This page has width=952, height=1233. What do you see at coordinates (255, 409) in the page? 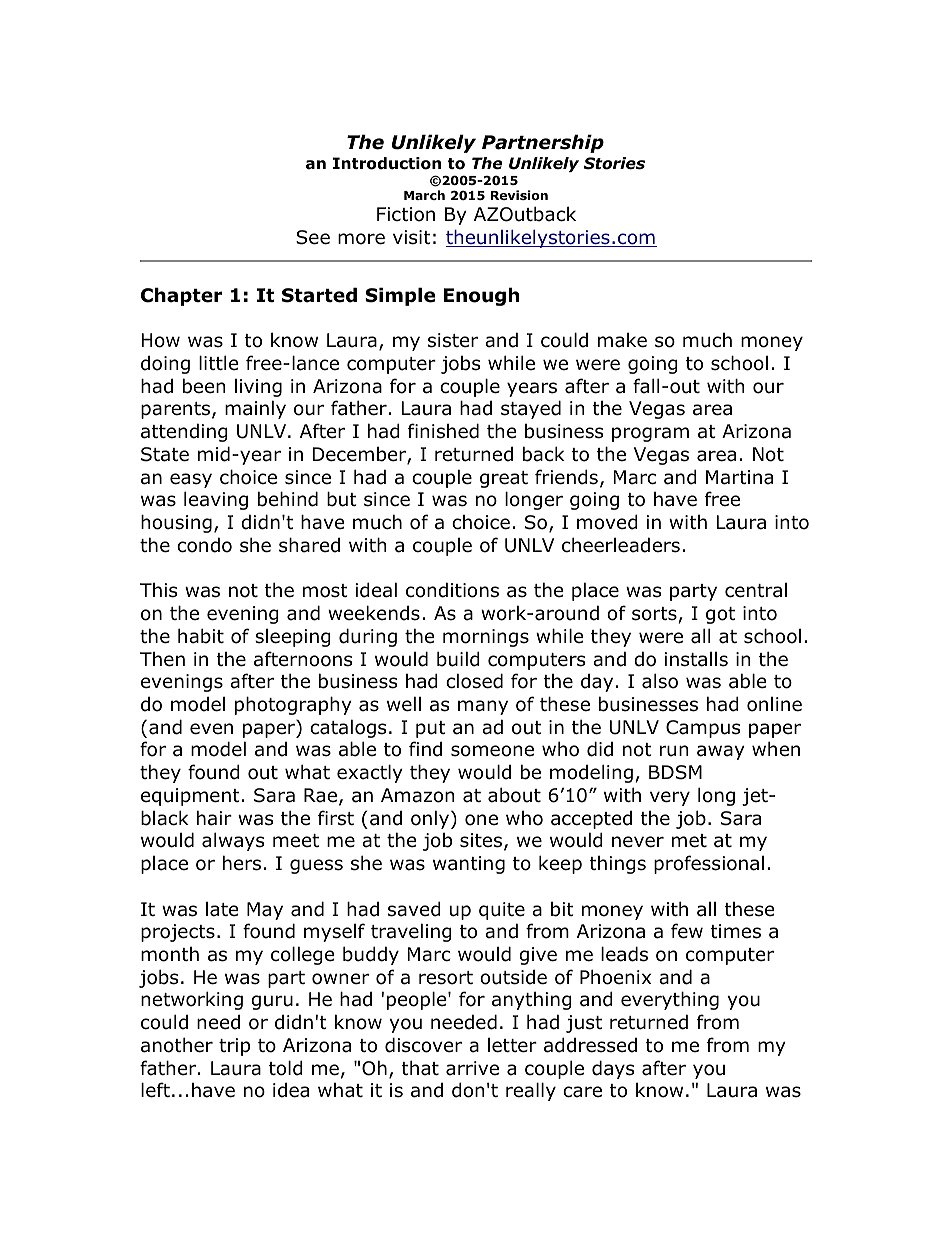
I see `mainly` at bounding box center [255, 409].
